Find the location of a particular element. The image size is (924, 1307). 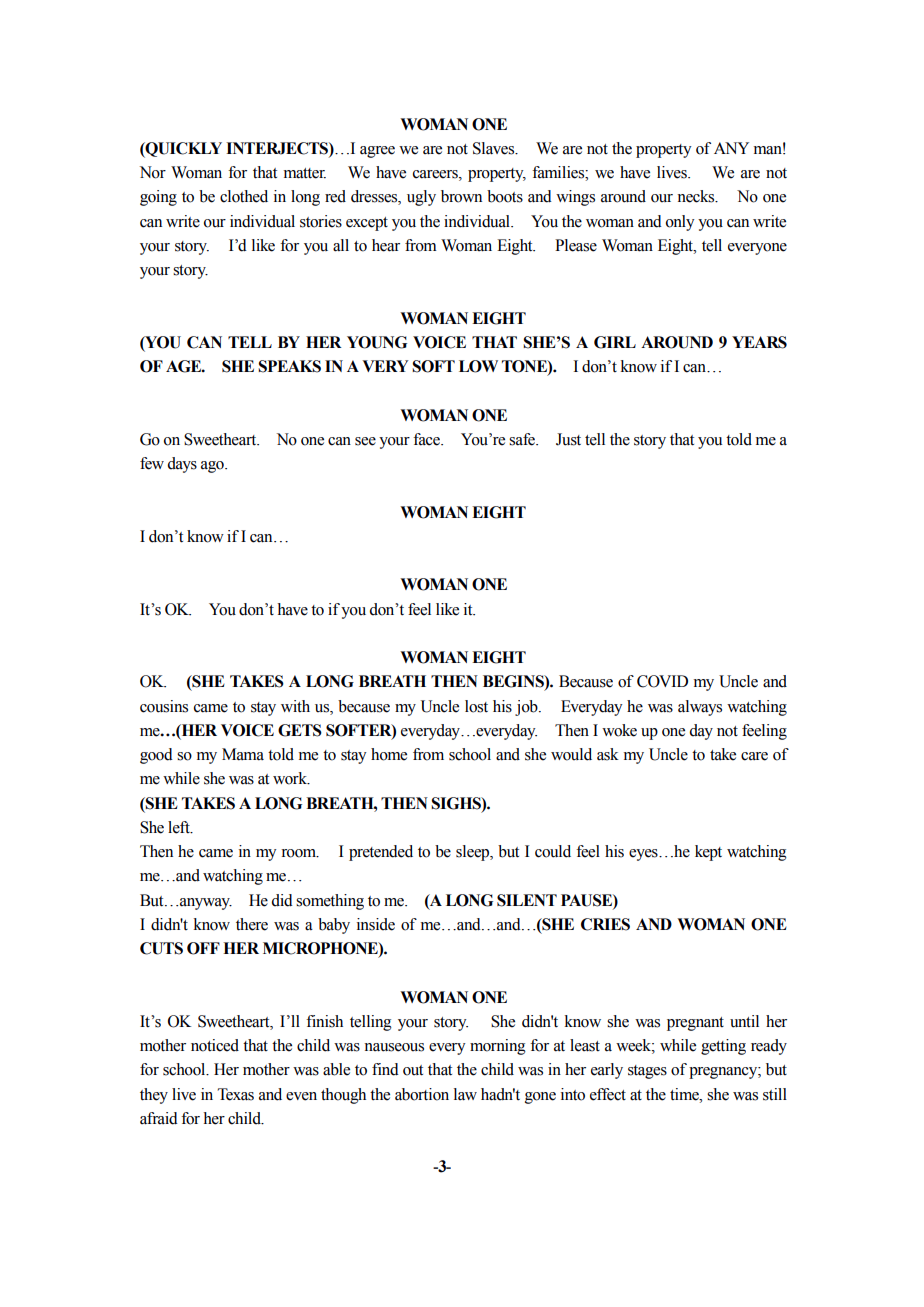

kept is located at coordinates (708, 853).
